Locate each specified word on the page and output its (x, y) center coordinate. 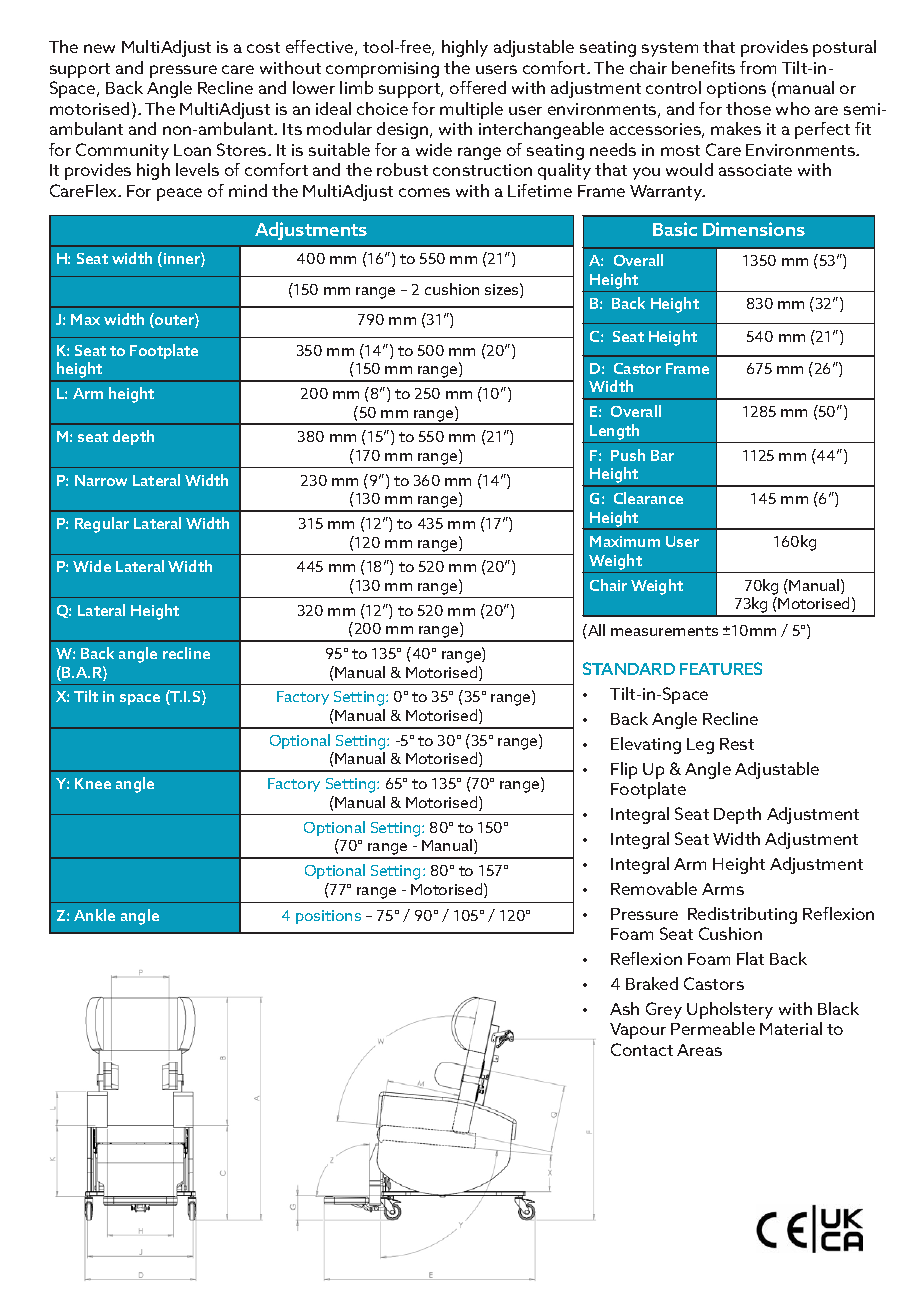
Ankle (94, 915)
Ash (624, 1008)
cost (263, 47)
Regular (102, 525)
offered (478, 87)
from (758, 67)
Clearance (648, 498)
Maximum (625, 541)
